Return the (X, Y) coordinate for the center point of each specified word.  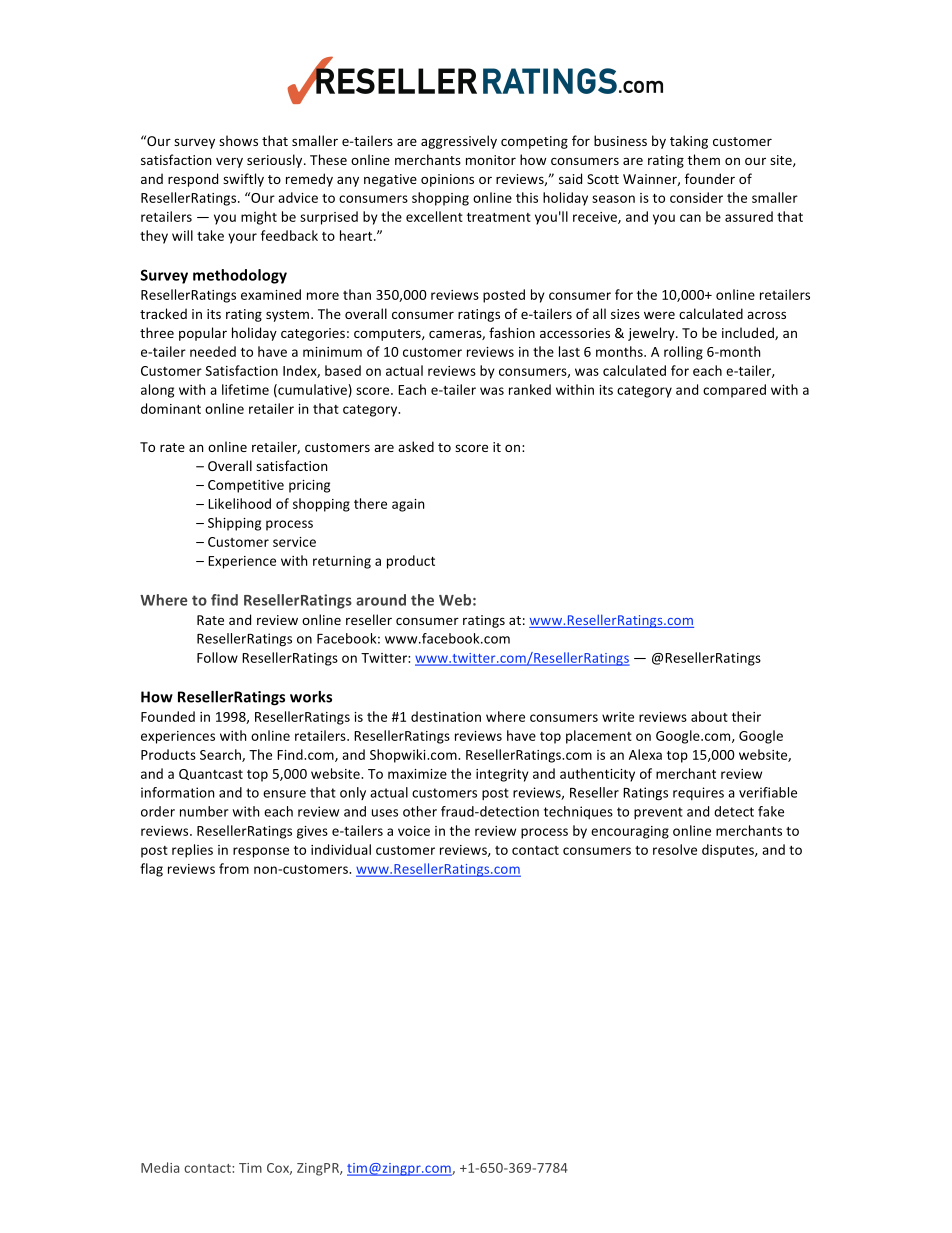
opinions (447, 180)
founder (710, 178)
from (234, 868)
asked (416, 446)
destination (446, 716)
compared (734, 391)
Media (160, 1167)
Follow (217, 657)
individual (341, 849)
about (709, 716)
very (229, 162)
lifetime (245, 389)
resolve (675, 849)
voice (414, 831)
